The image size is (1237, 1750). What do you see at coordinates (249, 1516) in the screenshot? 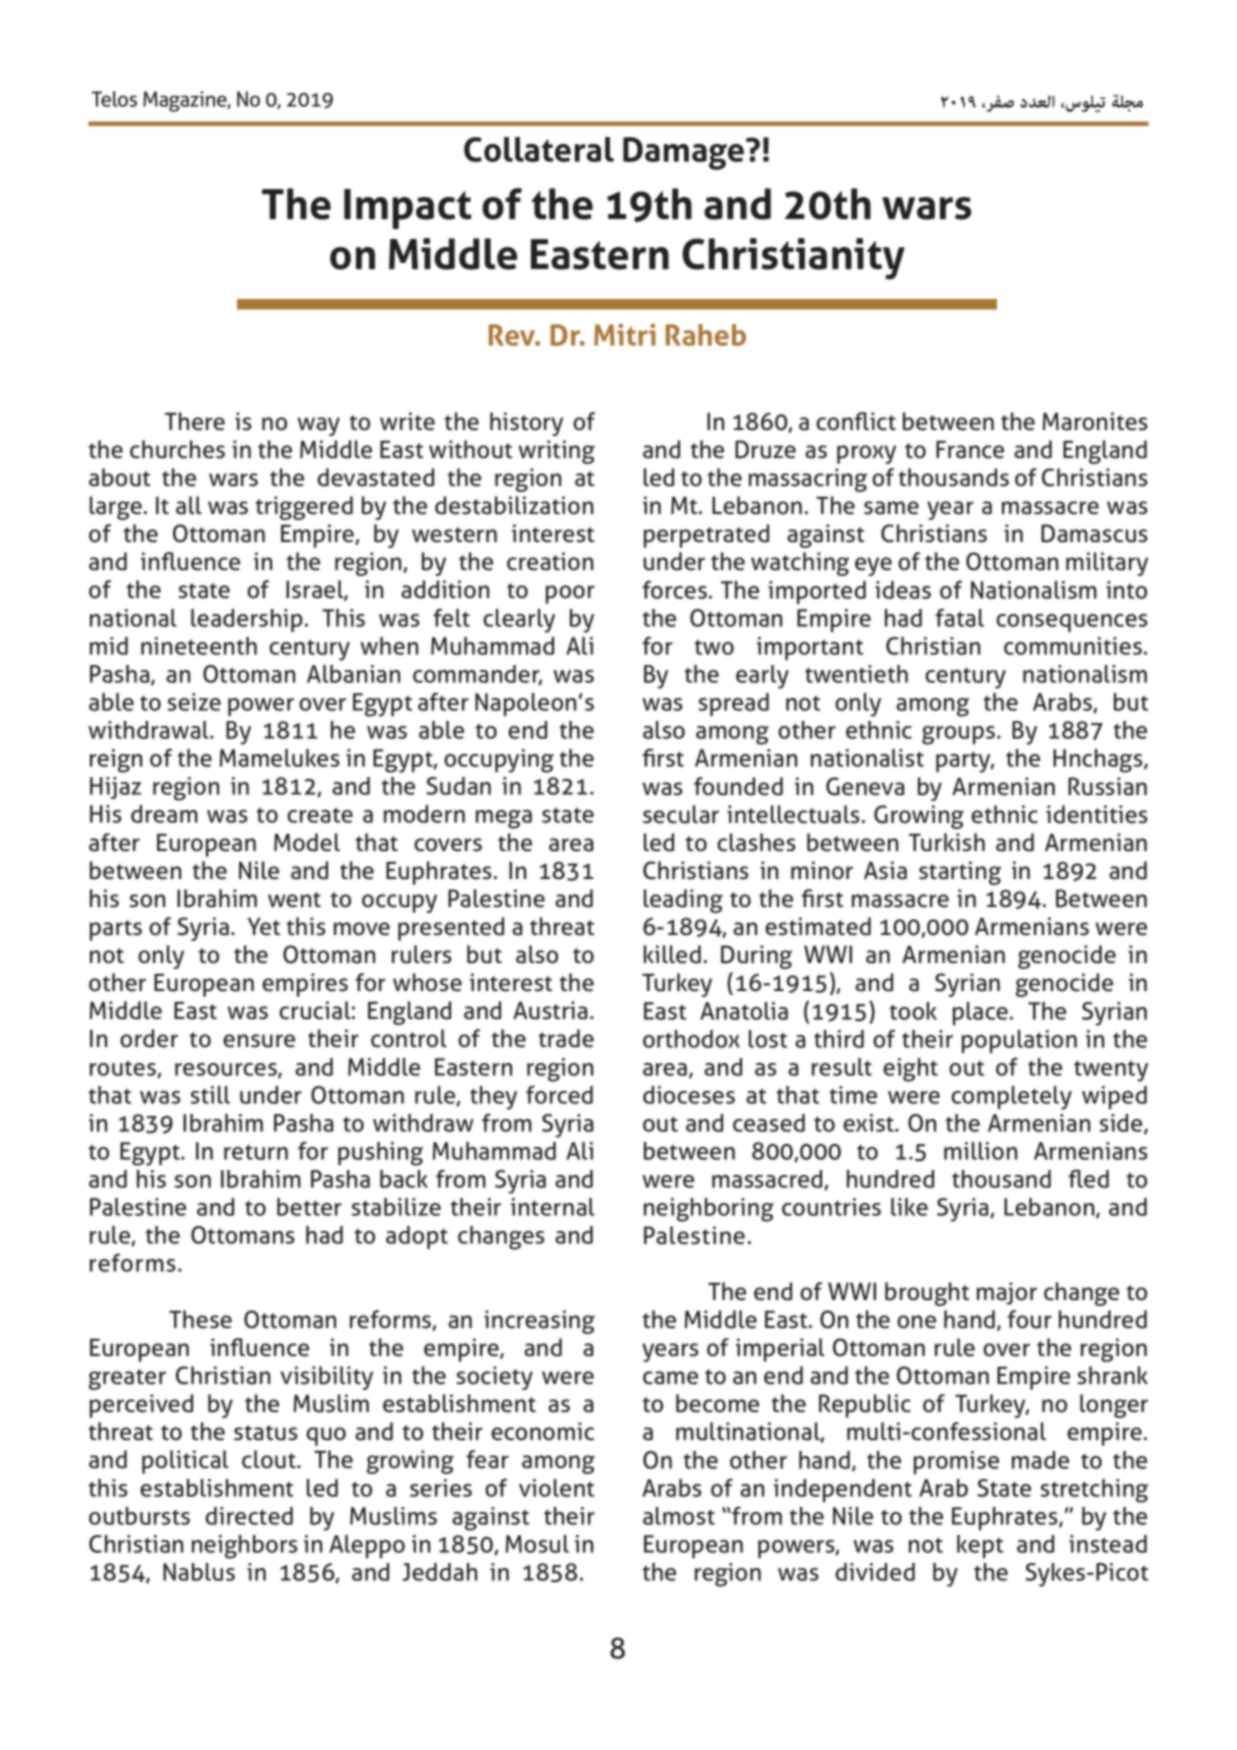
I see `directed` at bounding box center [249, 1516].
